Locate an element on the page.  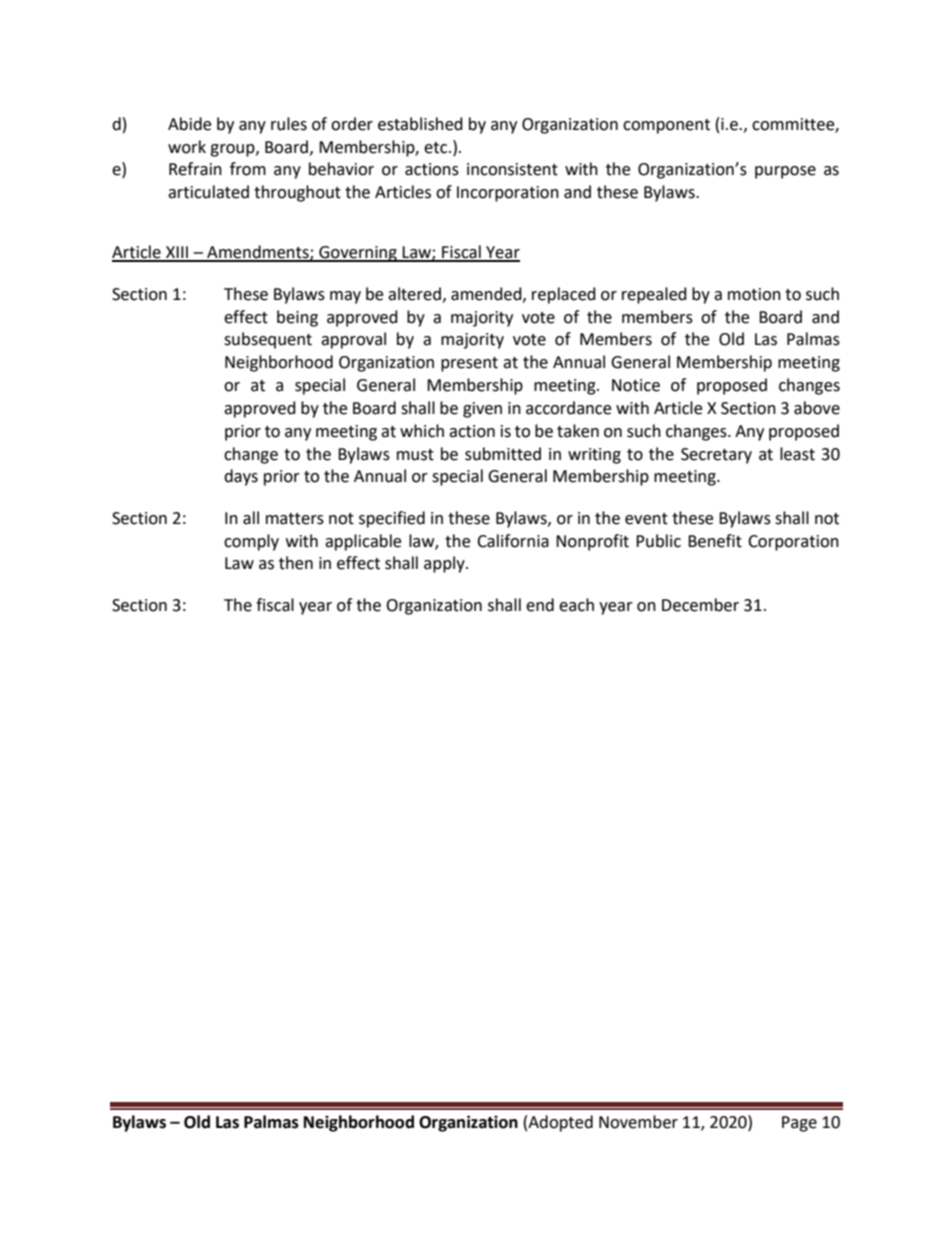
inconsistent is located at coordinates (512, 169).
